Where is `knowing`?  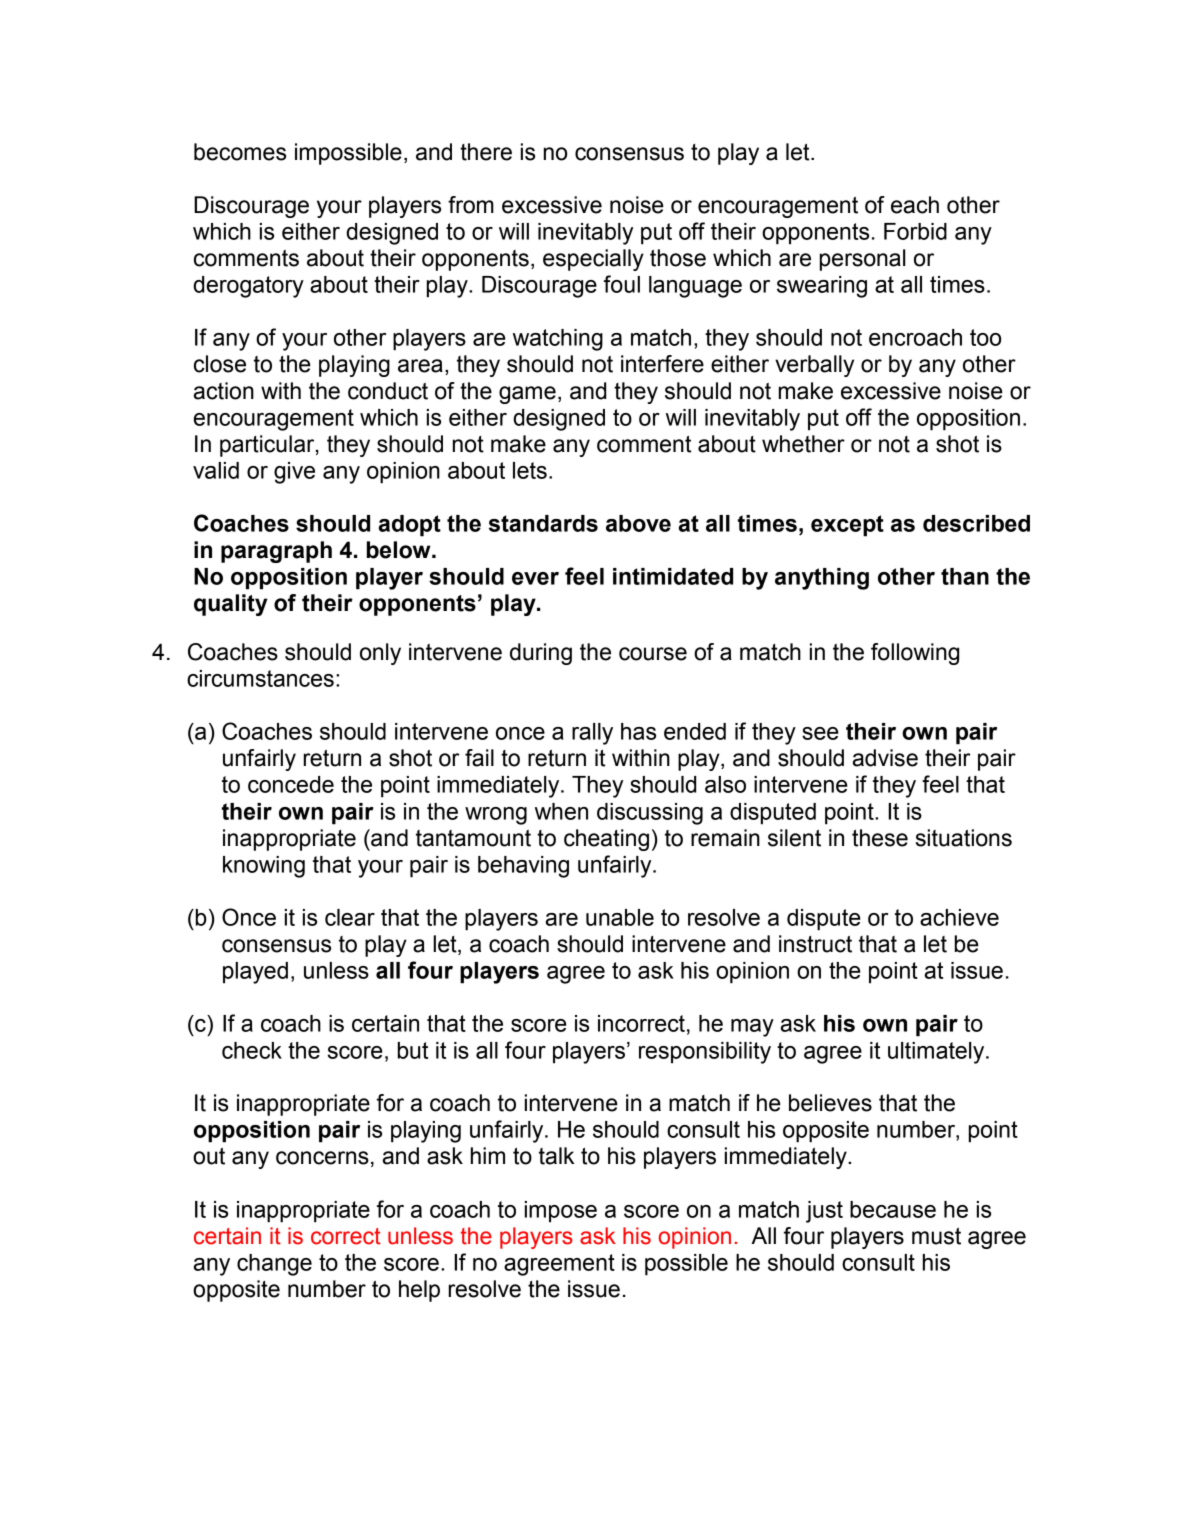
knowing is located at coordinates (264, 867).
